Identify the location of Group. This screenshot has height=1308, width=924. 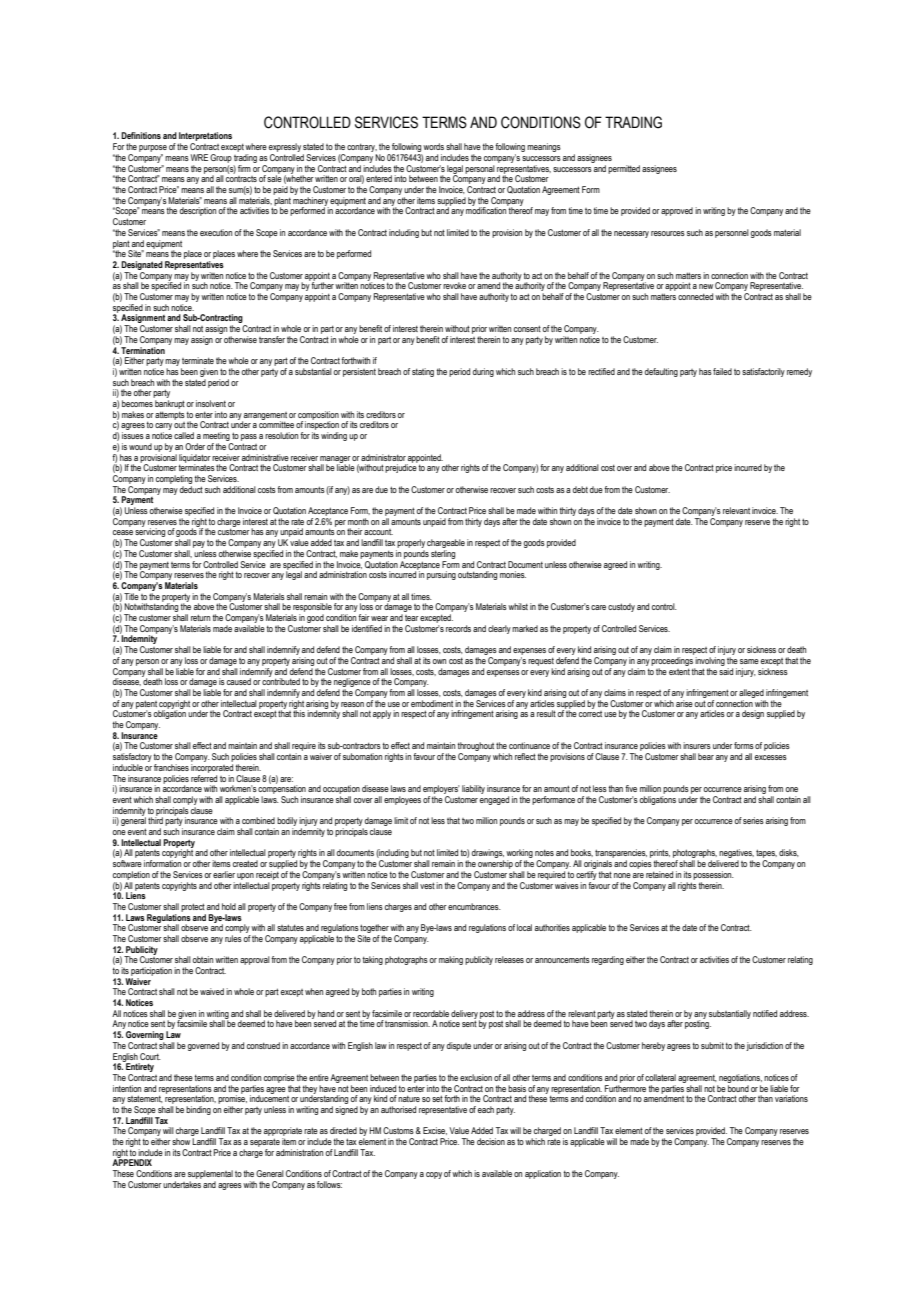
(221, 158).
